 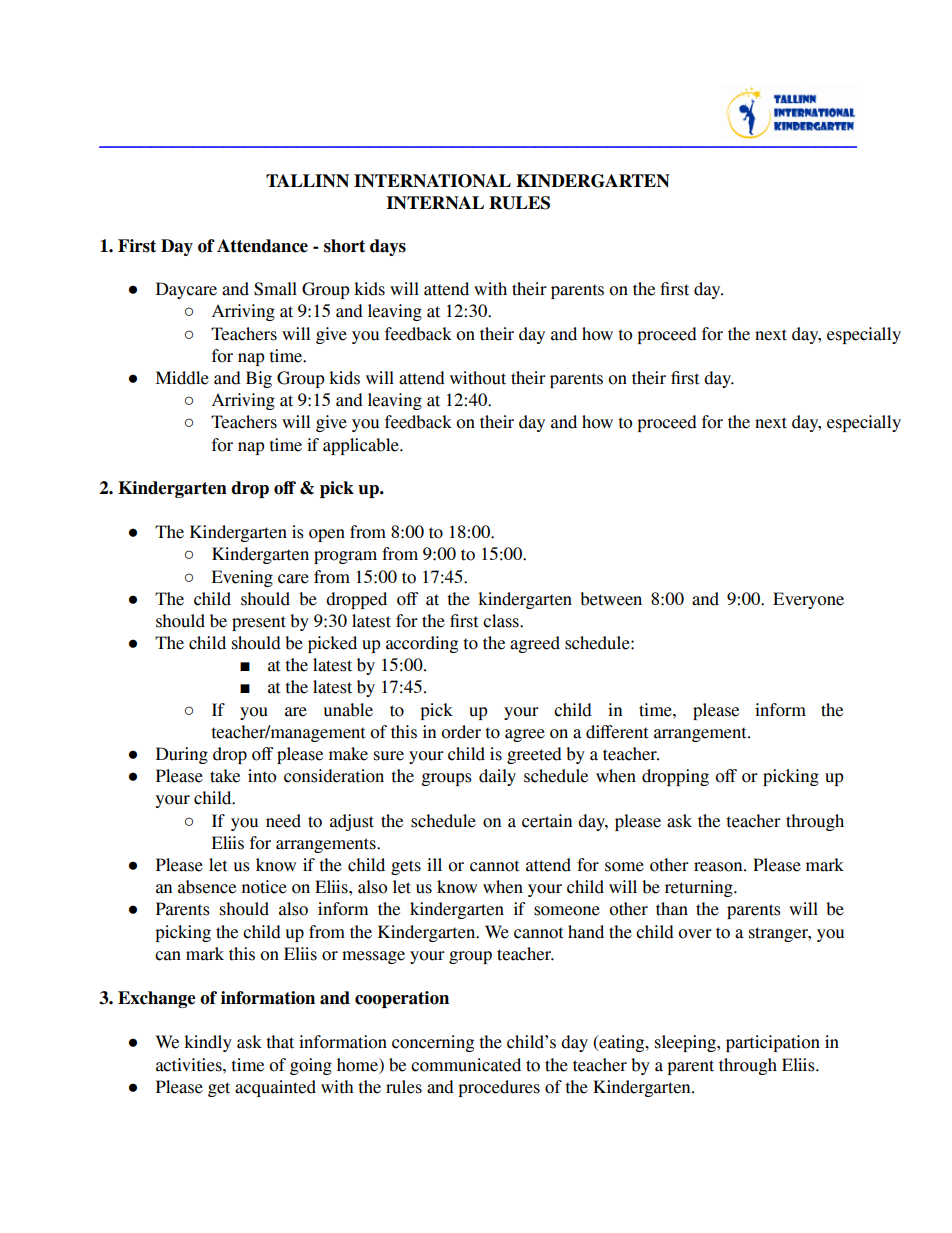 What do you see at coordinates (208, 1043) in the screenshot?
I see `kindly` at bounding box center [208, 1043].
